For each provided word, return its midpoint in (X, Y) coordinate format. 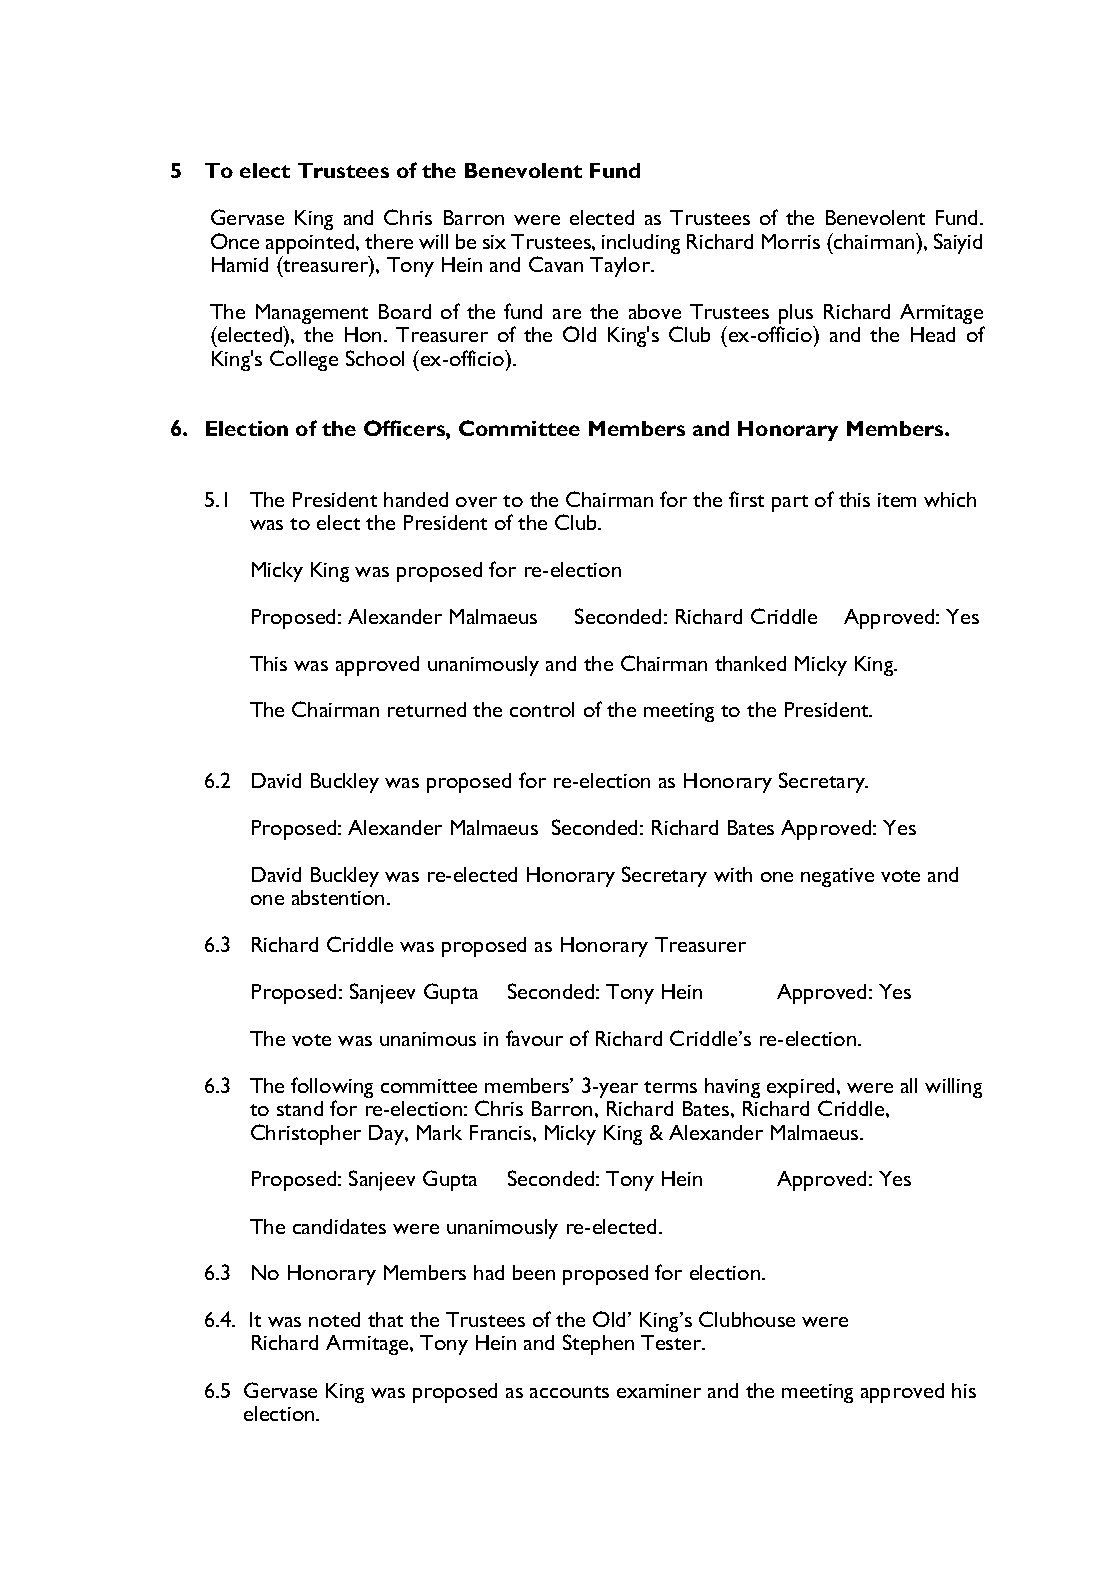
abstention (338, 897)
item (897, 500)
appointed (311, 245)
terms (670, 1087)
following (332, 1089)
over (476, 502)
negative (837, 877)
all (909, 1085)
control (542, 709)
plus (797, 315)
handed (416, 499)
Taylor (621, 267)
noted (334, 1319)
